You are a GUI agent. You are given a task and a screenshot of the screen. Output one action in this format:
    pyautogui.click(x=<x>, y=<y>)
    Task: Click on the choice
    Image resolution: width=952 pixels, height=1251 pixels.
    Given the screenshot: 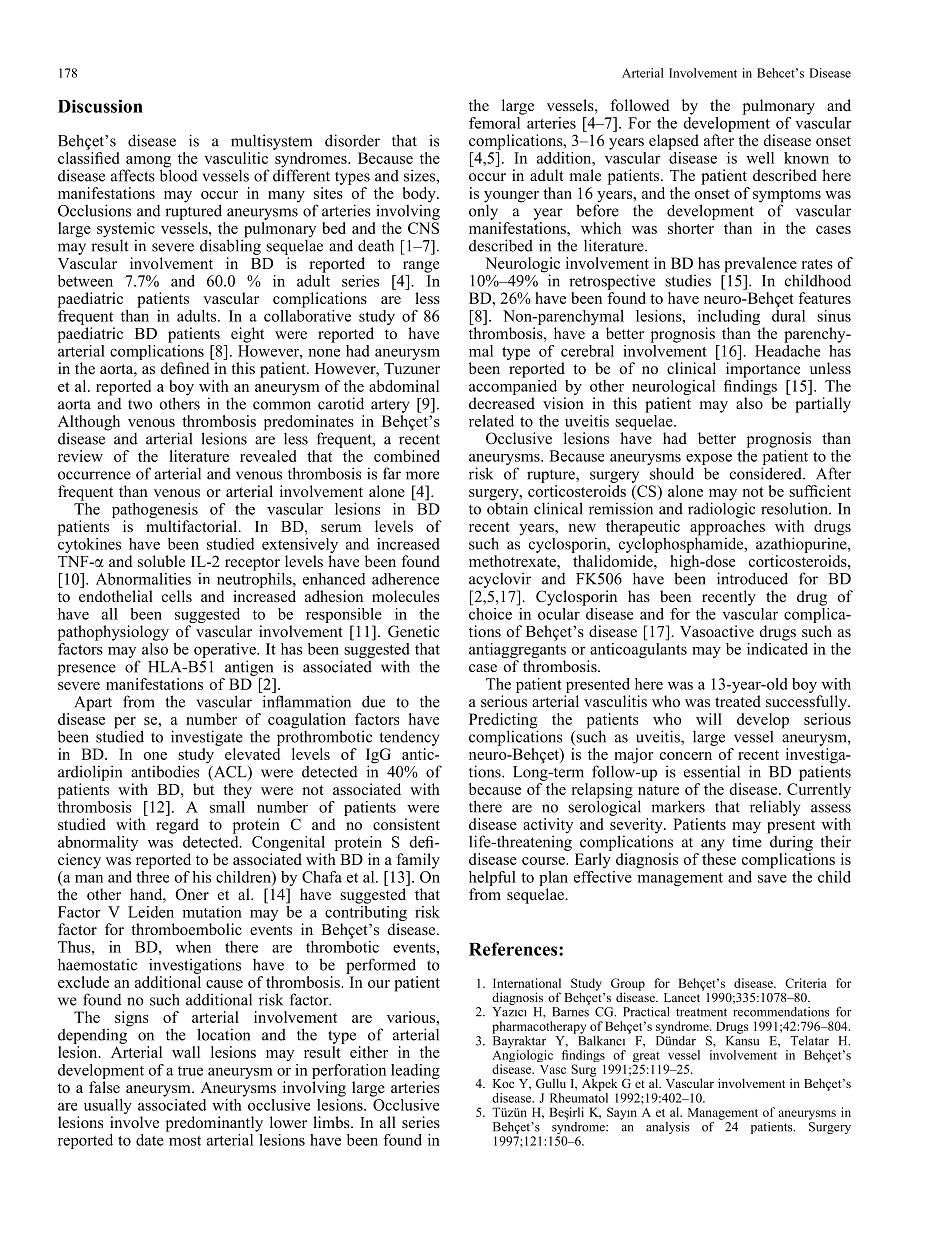 What is the action you would take?
    pyautogui.click(x=490, y=612)
